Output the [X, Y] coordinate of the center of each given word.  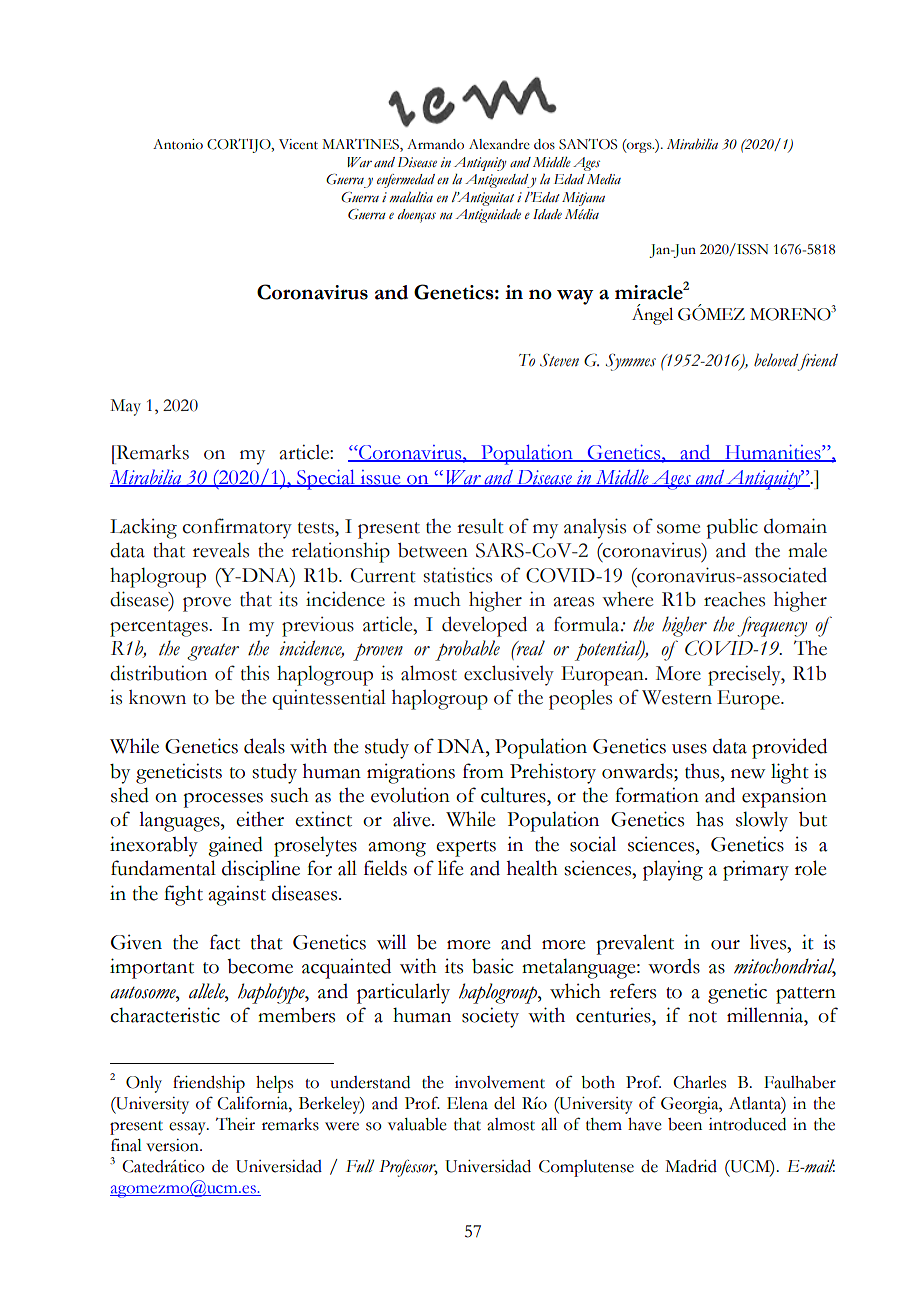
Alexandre [499, 144]
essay [188, 1128]
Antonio [178, 144]
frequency [772, 626]
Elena [467, 1103]
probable [467, 650]
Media [604, 179]
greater [213, 652]
